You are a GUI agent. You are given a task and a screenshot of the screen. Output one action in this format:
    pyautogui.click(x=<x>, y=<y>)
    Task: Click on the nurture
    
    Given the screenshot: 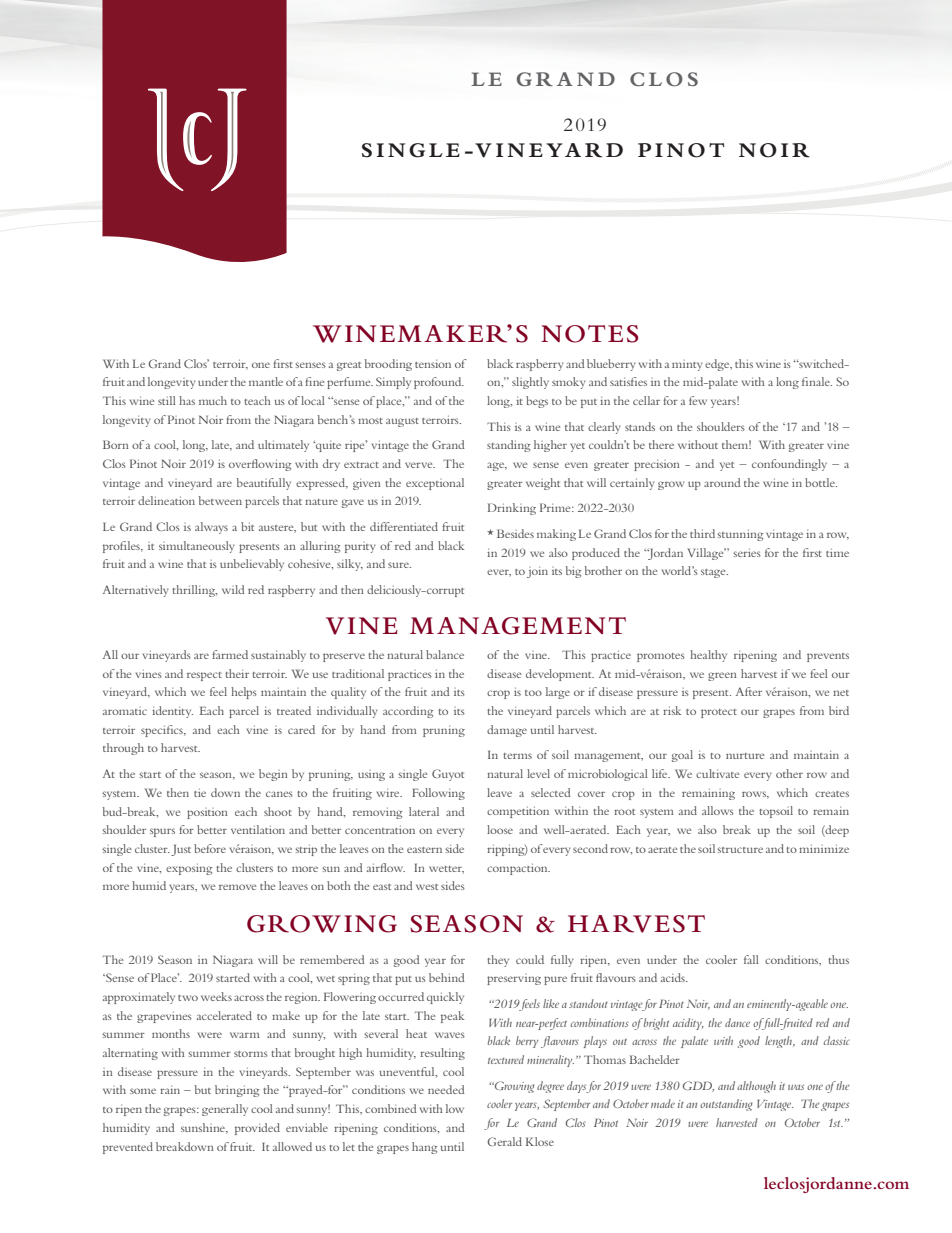 What is the action you would take?
    pyautogui.click(x=745, y=756)
